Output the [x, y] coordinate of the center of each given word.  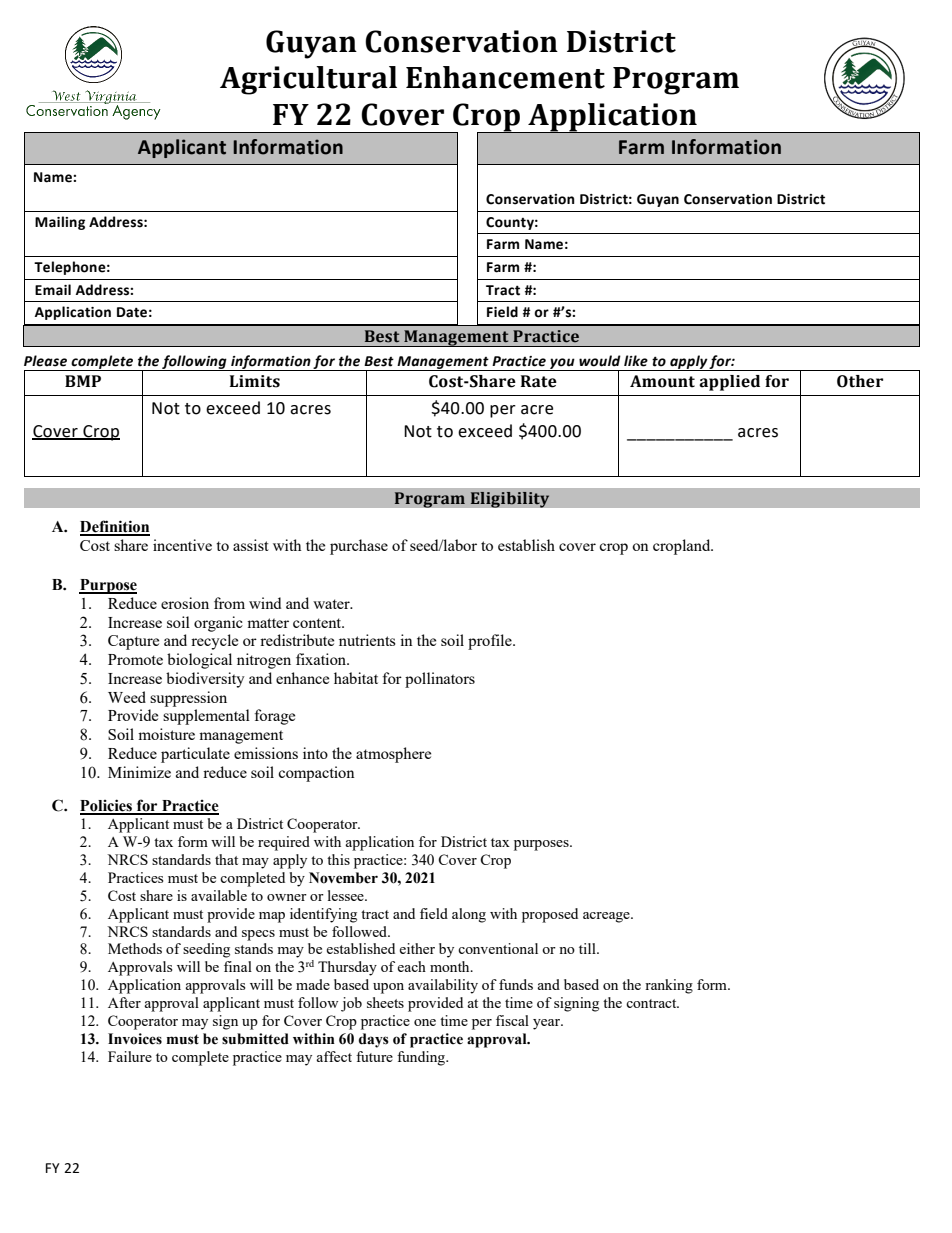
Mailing [60, 223]
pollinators [440, 680]
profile [491, 642]
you [562, 364]
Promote [135, 659]
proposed [550, 915]
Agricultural [308, 80]
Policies [107, 806]
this [338, 859]
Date [132, 312]
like [636, 361]
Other [860, 381]
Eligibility [510, 499]
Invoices [135, 1039]
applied [729, 383]
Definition [115, 527]
